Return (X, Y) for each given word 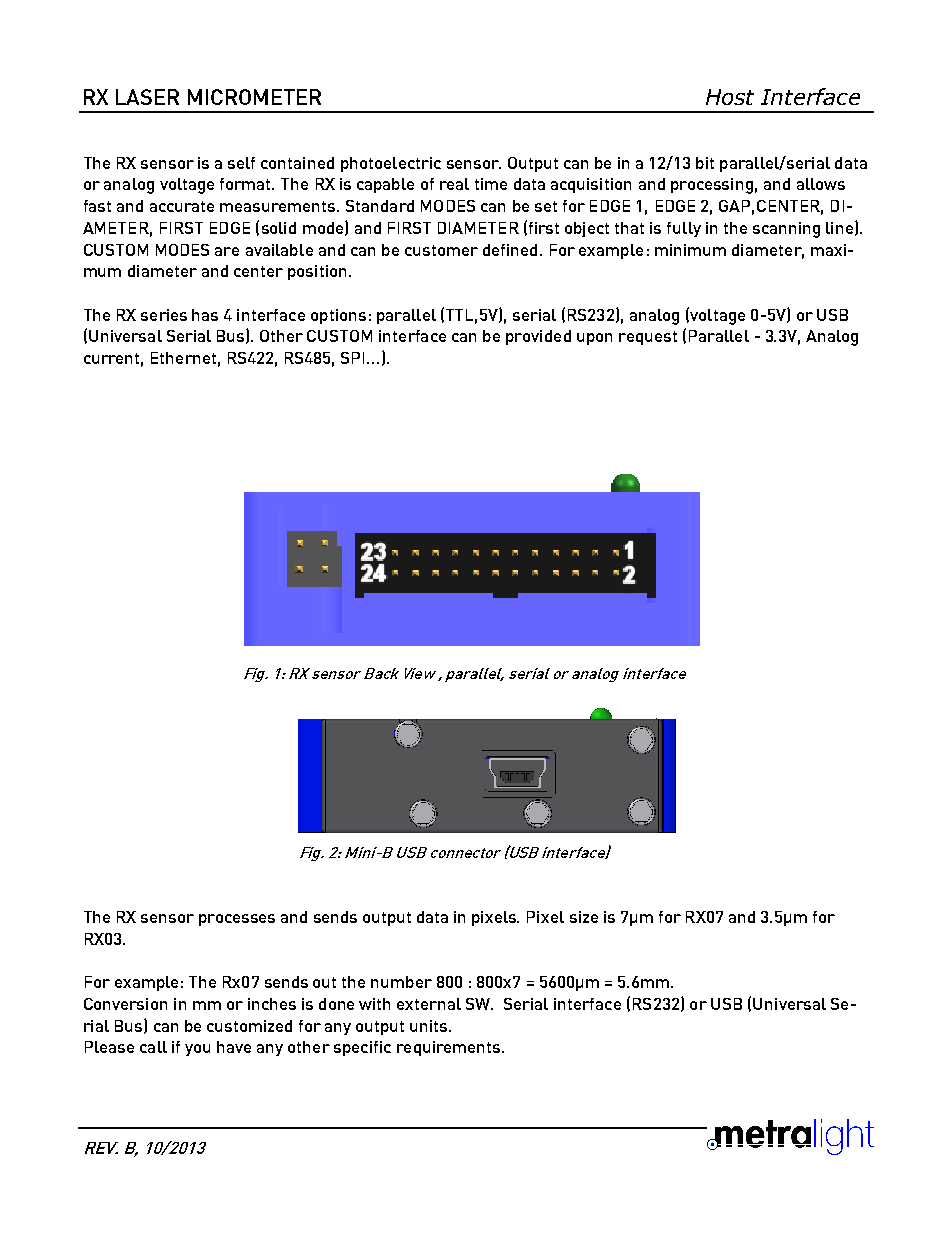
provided (538, 337)
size (584, 917)
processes (237, 920)
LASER (147, 97)
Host (730, 97)
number (401, 982)
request (648, 338)
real (454, 184)
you (197, 1050)
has (205, 315)
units (430, 1026)
